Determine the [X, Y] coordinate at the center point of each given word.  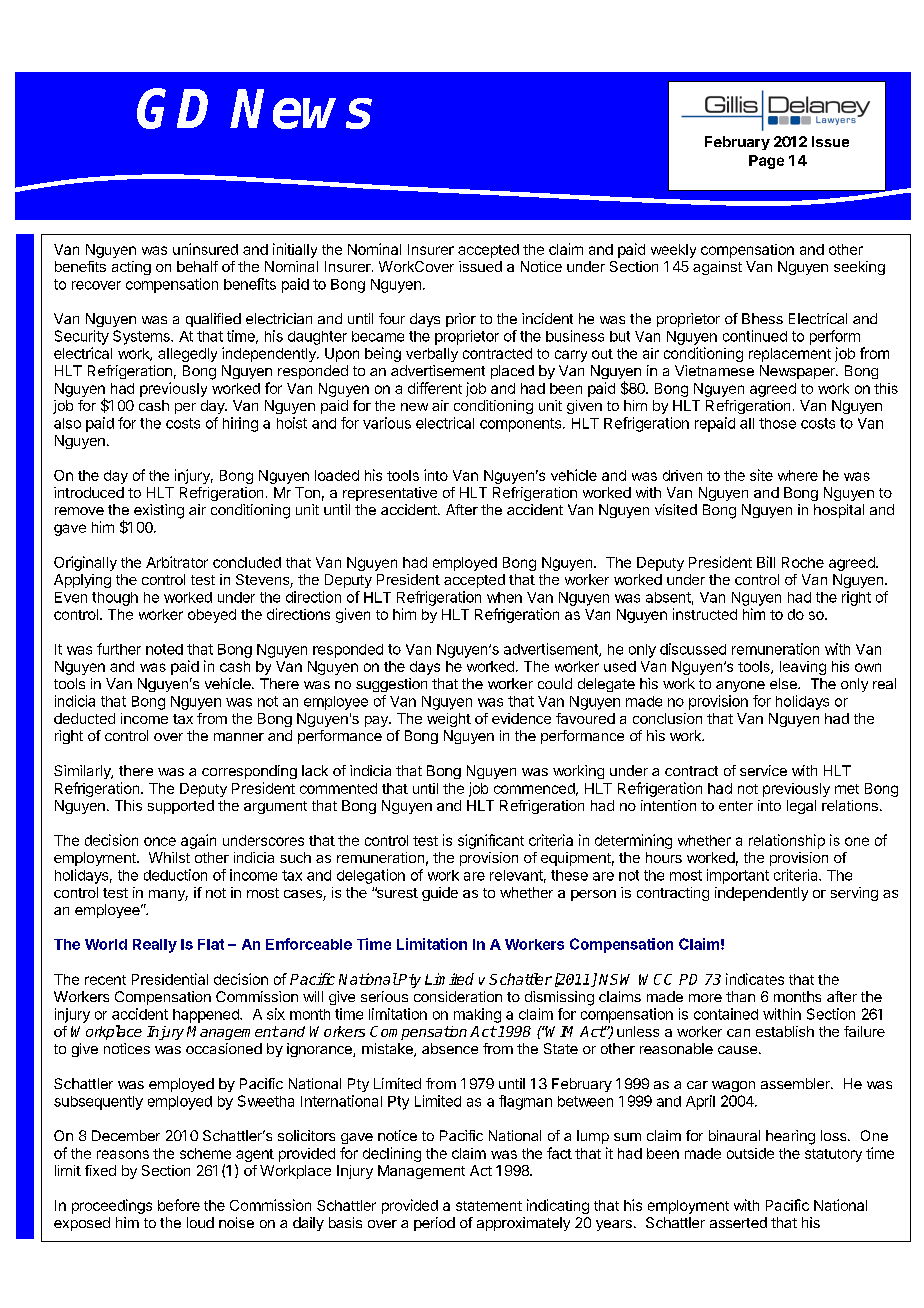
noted [164, 649]
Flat [211, 944]
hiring [240, 424]
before [179, 1205]
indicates [755, 979]
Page [766, 162]
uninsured [205, 249]
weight [449, 720]
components [522, 425]
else [784, 683]
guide [440, 894]
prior [461, 320]
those [777, 423]
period [434, 1224]
